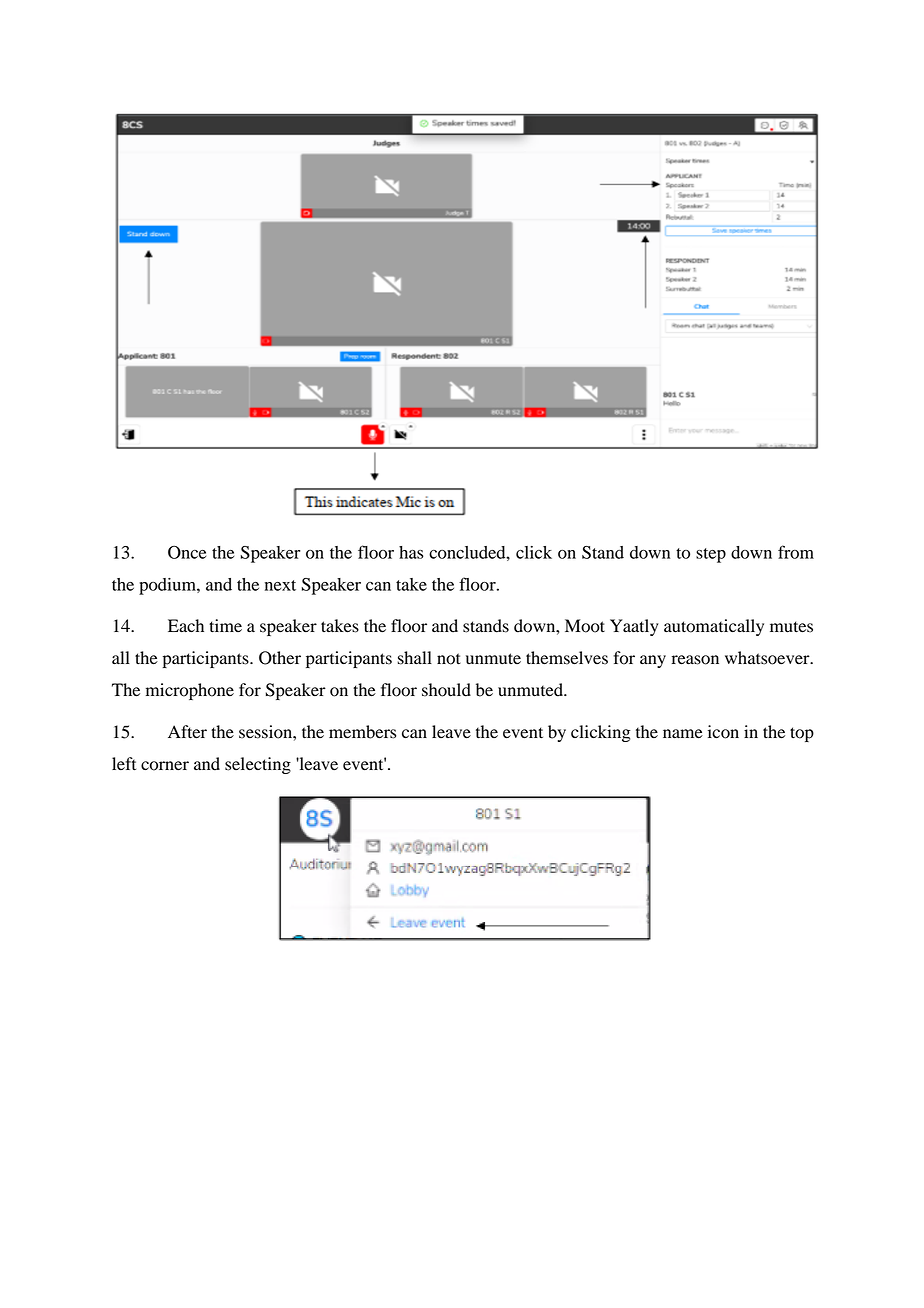  What do you see at coordinates (186, 626) in the screenshot?
I see `Each` at bounding box center [186, 626].
